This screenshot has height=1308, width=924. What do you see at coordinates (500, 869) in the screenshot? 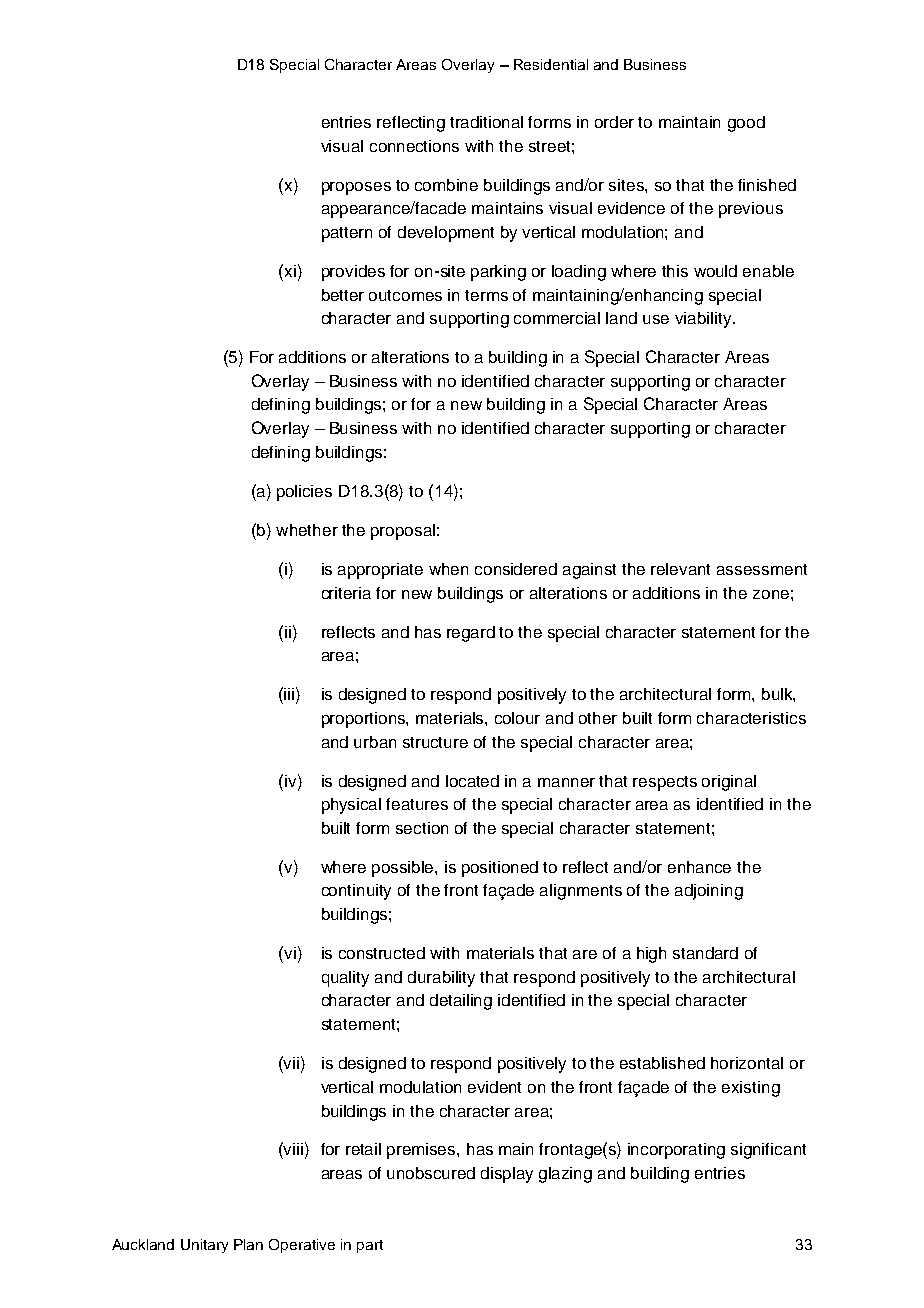
I see `positioned` at bounding box center [500, 869].
